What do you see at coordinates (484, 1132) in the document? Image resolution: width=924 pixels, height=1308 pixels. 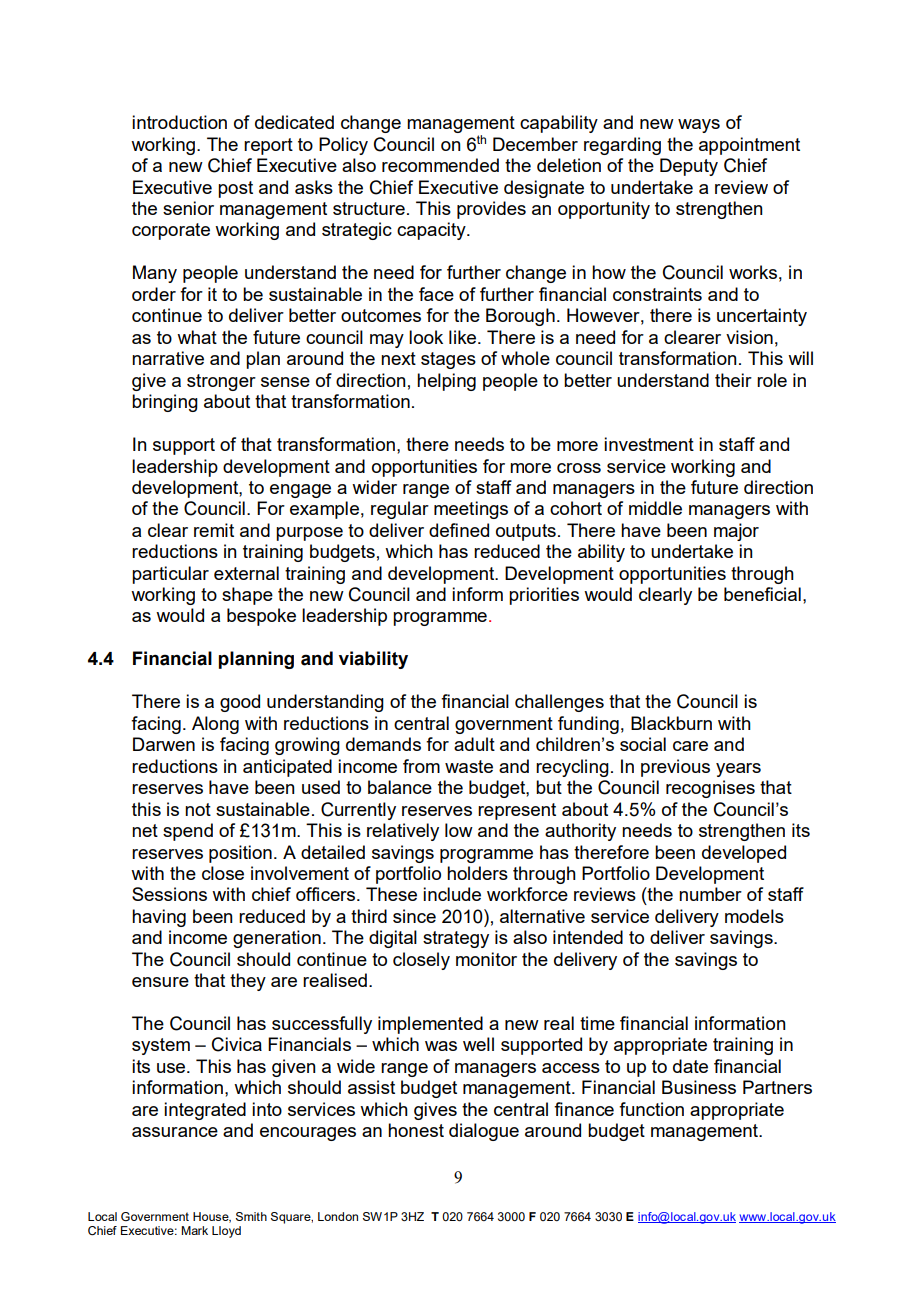 I see `dialogue` at bounding box center [484, 1132].
